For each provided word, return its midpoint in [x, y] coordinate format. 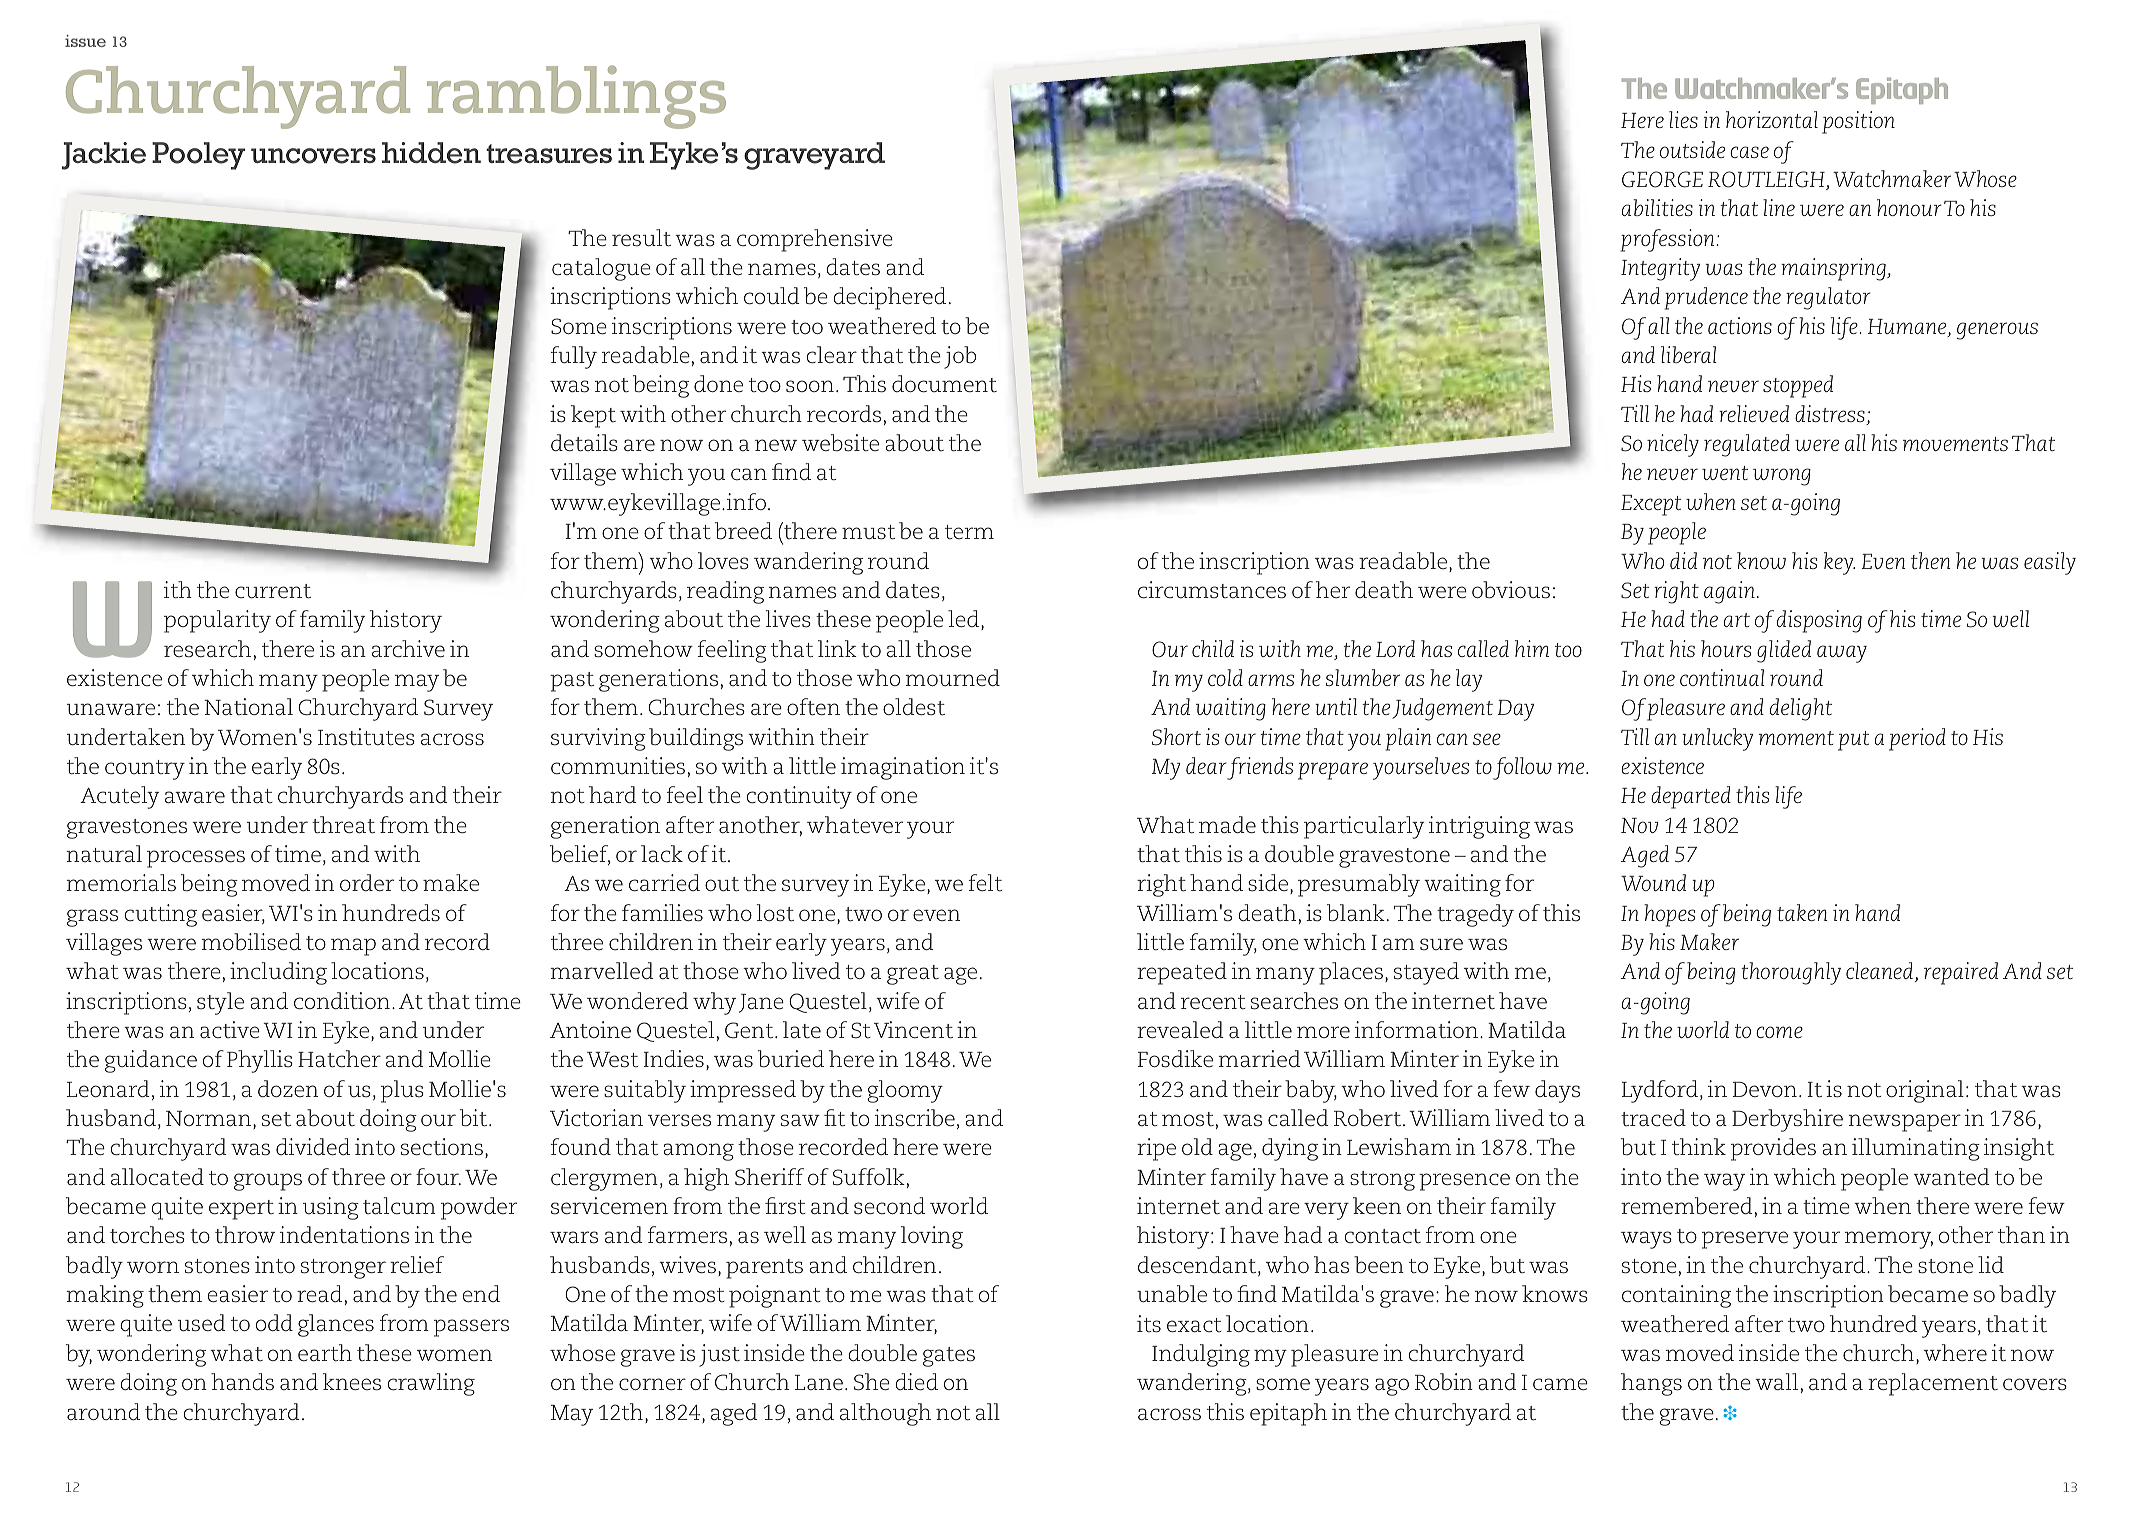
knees [352, 1382]
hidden [431, 153]
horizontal [1772, 119]
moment [1796, 738]
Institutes [366, 737]
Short [1176, 737]
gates [949, 1357]
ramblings [576, 97]
